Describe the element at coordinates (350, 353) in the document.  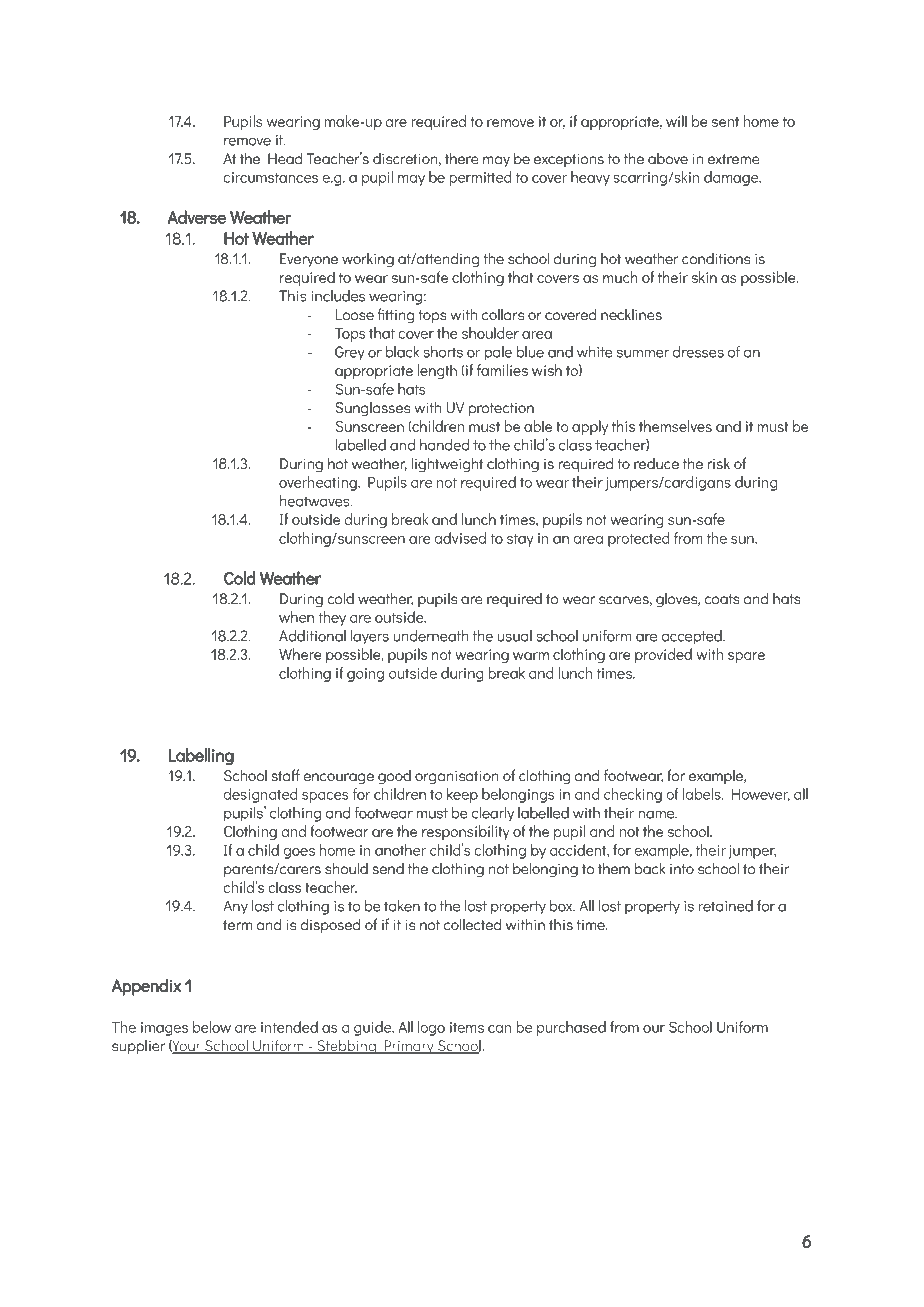
I see `Grey` at that location.
